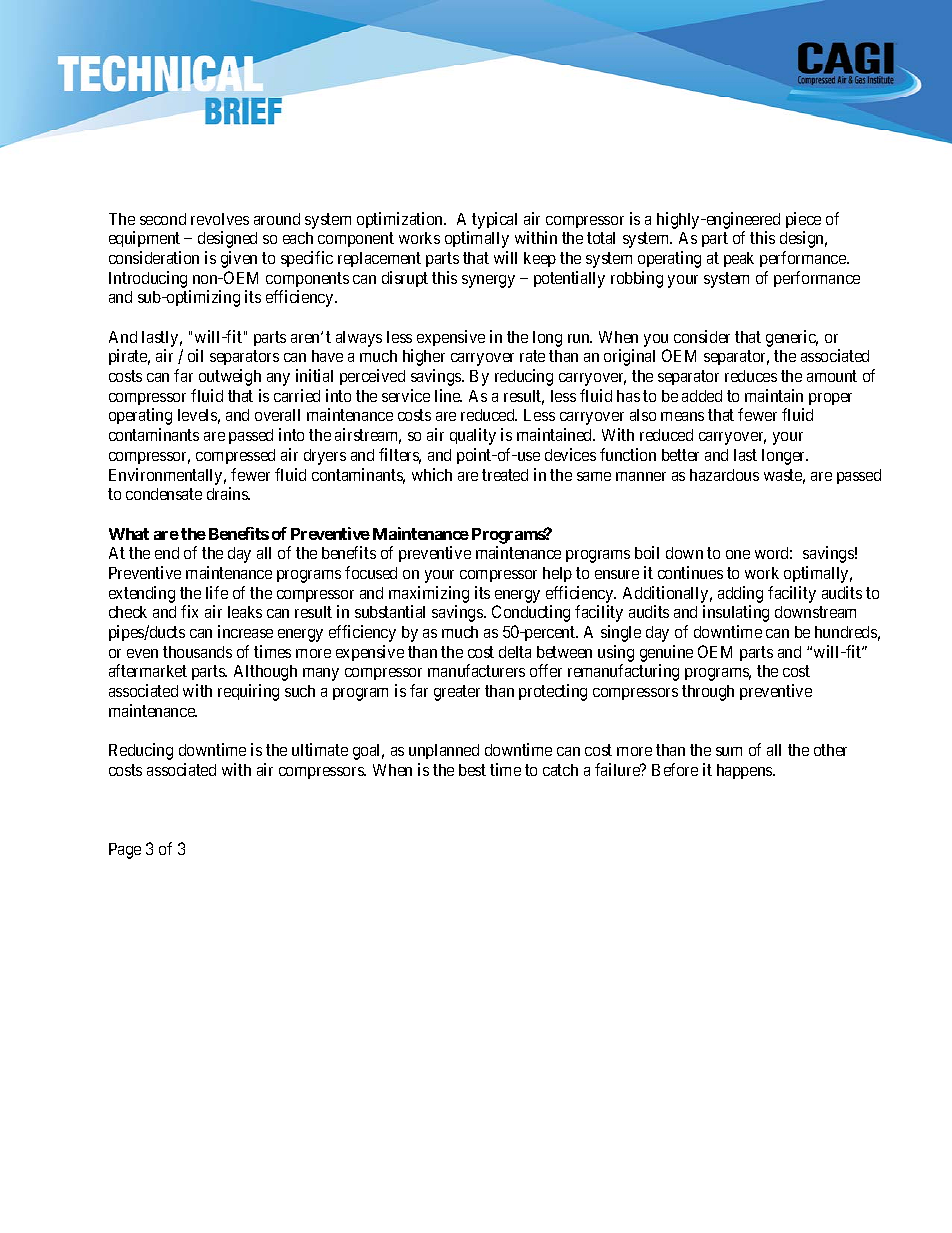 This screenshot has height=1233, width=952. Describe the element at coordinates (739, 259) in the screenshot. I see `peak` at that location.
